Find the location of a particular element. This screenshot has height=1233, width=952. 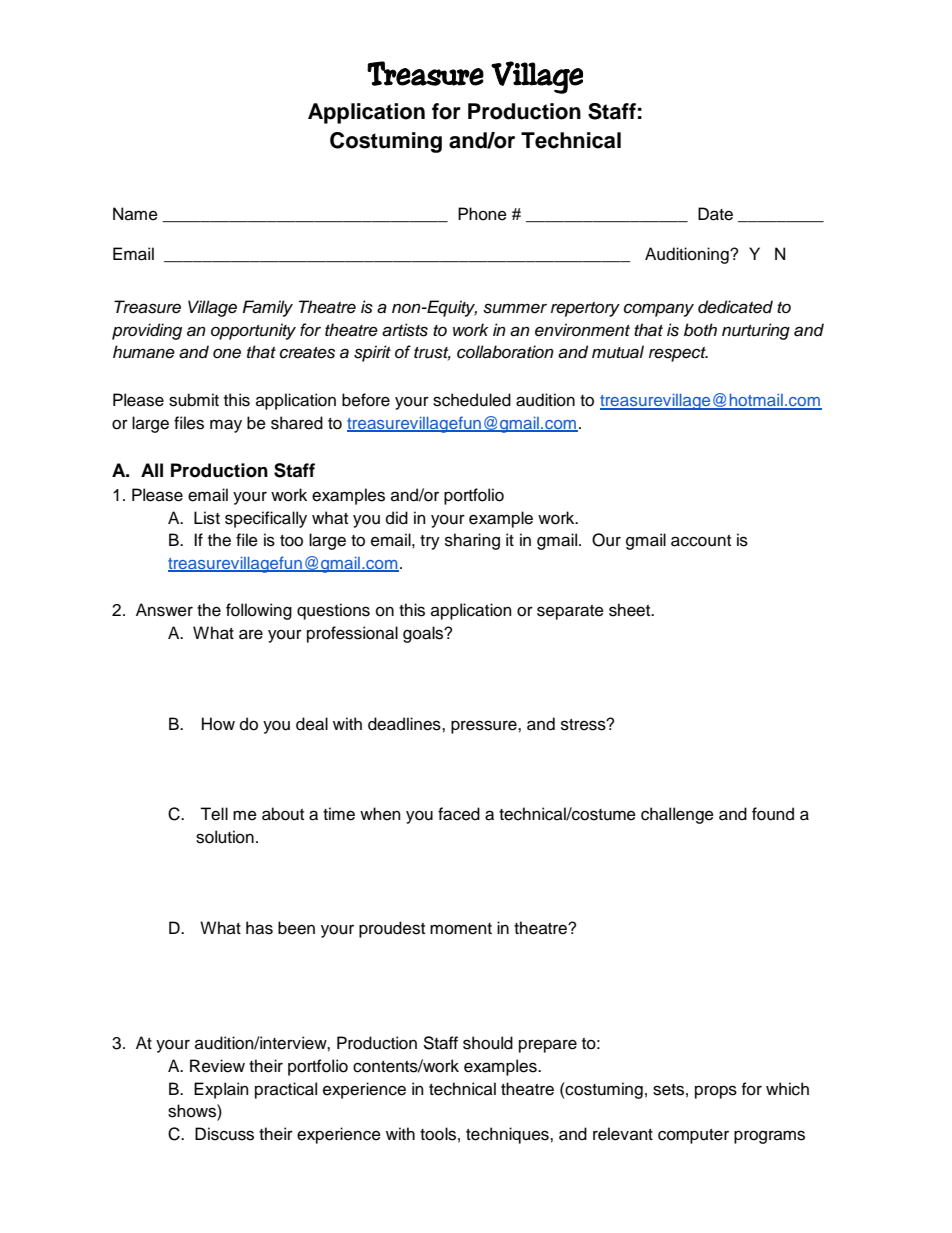

Name is located at coordinates (135, 214).
